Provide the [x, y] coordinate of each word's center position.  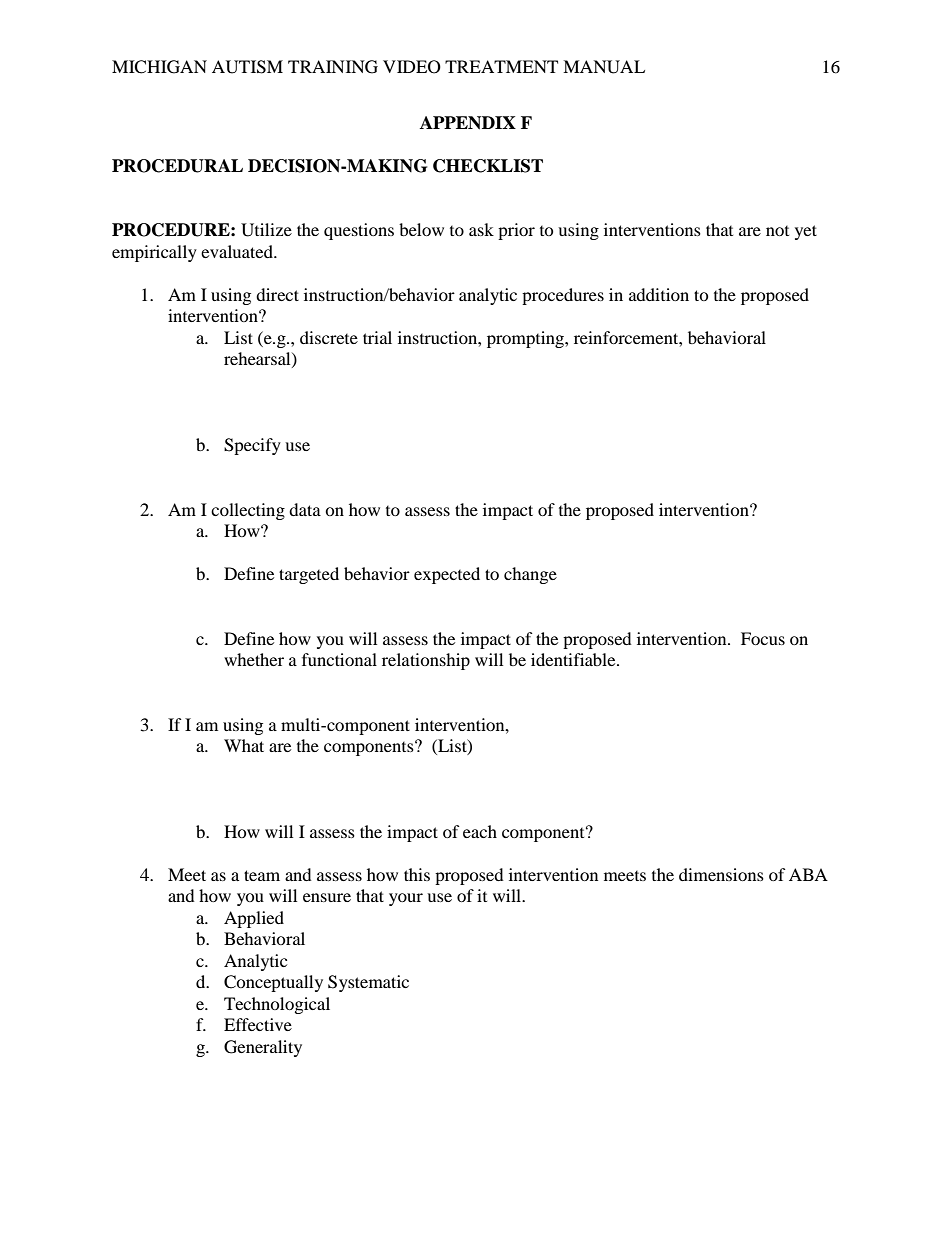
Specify [252, 446]
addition [659, 294]
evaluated [238, 251]
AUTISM [247, 67]
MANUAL [604, 67]
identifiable [574, 659]
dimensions [721, 874]
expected [447, 575]
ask [481, 229]
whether [254, 659]
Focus [763, 638]
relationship [426, 661]
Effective [258, 1024]
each [480, 831]
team [262, 875]
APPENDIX [468, 123]
